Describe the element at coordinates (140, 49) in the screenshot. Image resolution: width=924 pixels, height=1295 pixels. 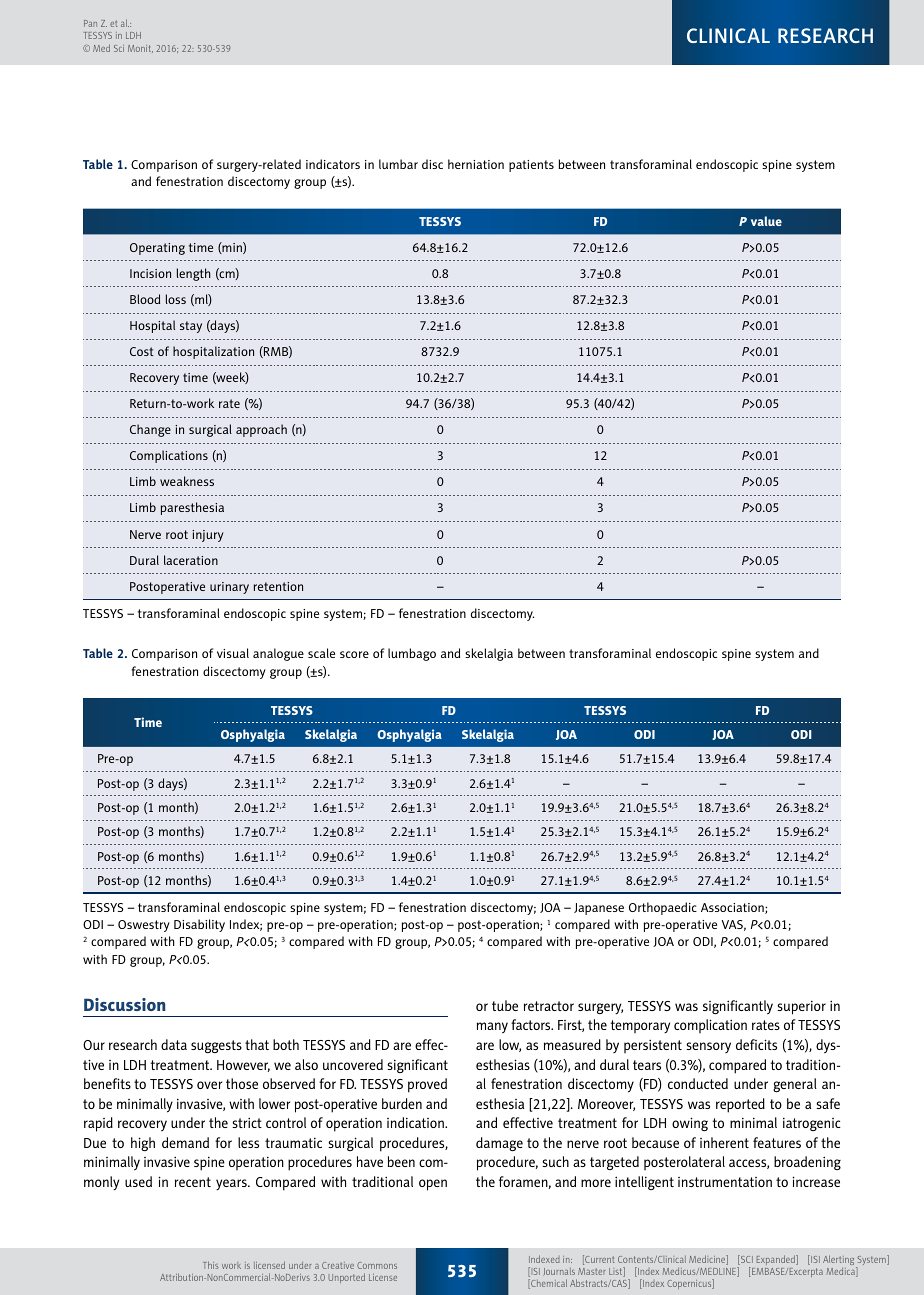
I see `Monit` at that location.
